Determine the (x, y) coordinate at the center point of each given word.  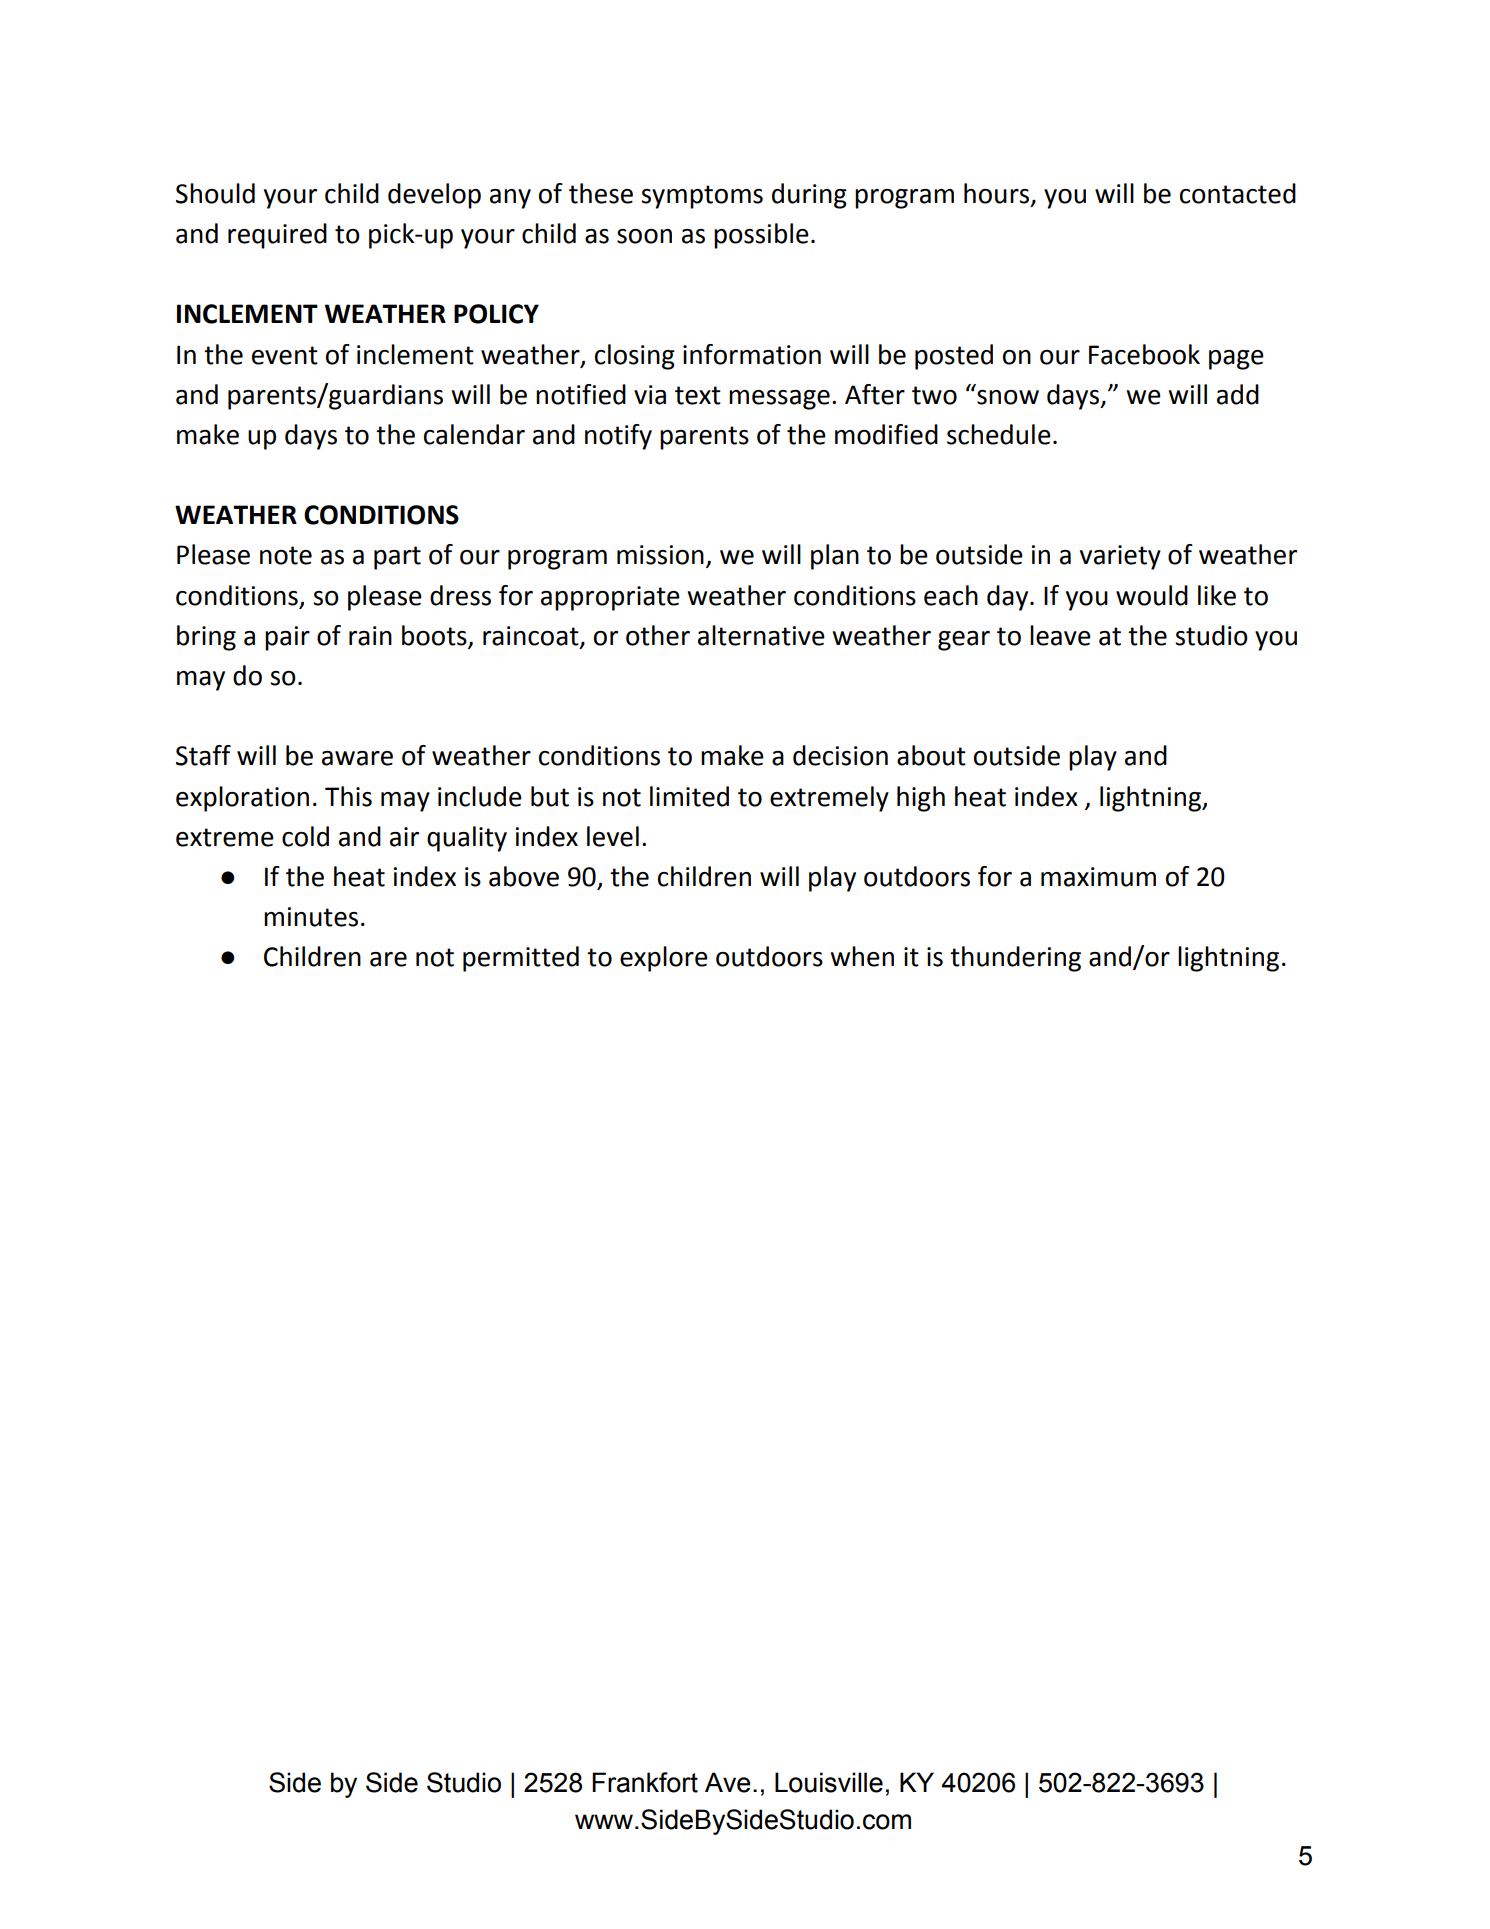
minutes (311, 917)
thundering (1015, 959)
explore (664, 959)
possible (761, 236)
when (862, 956)
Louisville (829, 1782)
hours (998, 194)
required (277, 236)
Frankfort (645, 1782)
